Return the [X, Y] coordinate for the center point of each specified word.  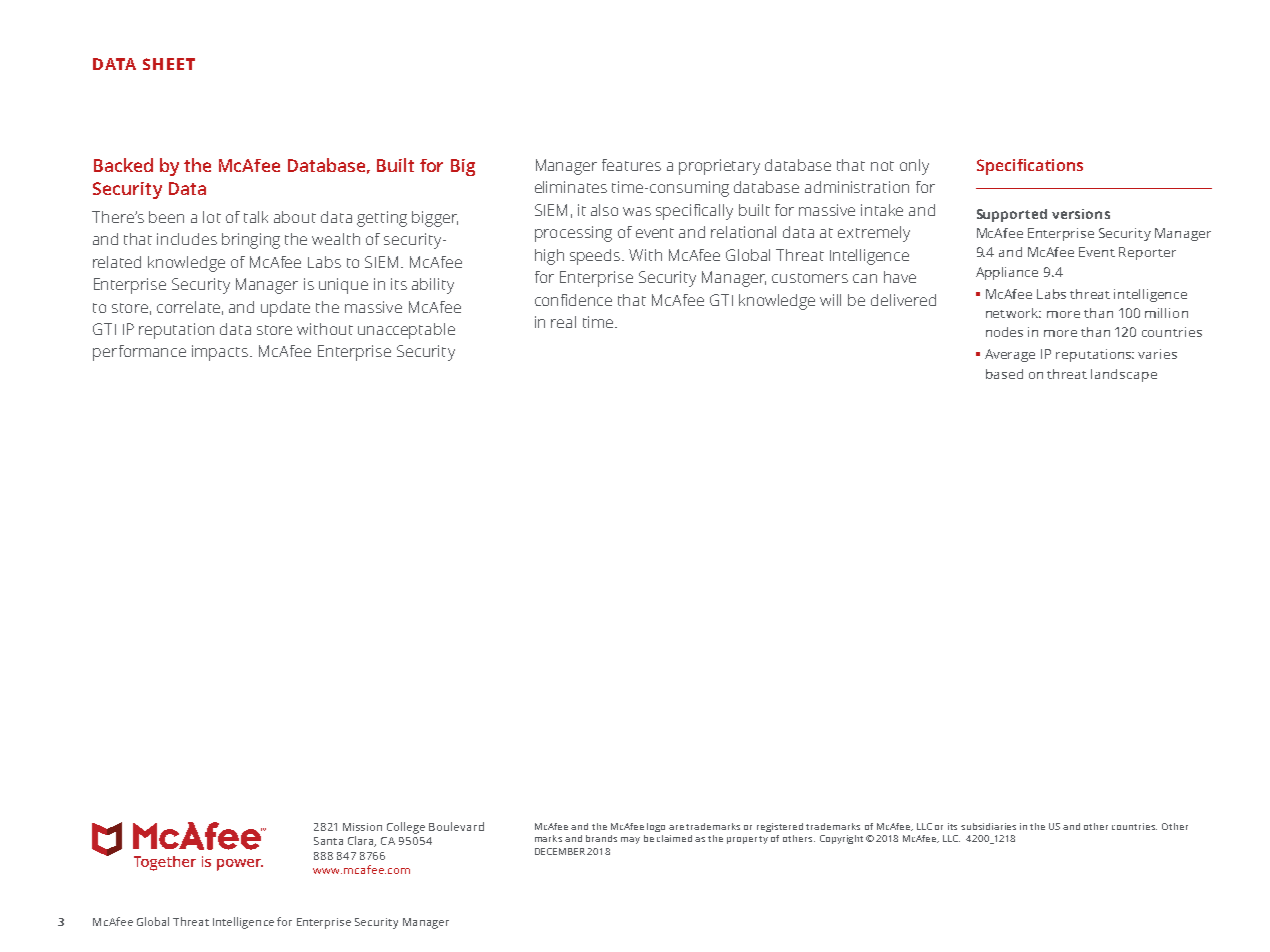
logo [656, 827]
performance [139, 353]
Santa [328, 841]
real [563, 322]
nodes [1004, 332]
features [631, 165]
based [1004, 374]
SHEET [169, 64]
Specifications [1030, 167]
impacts [221, 353]
